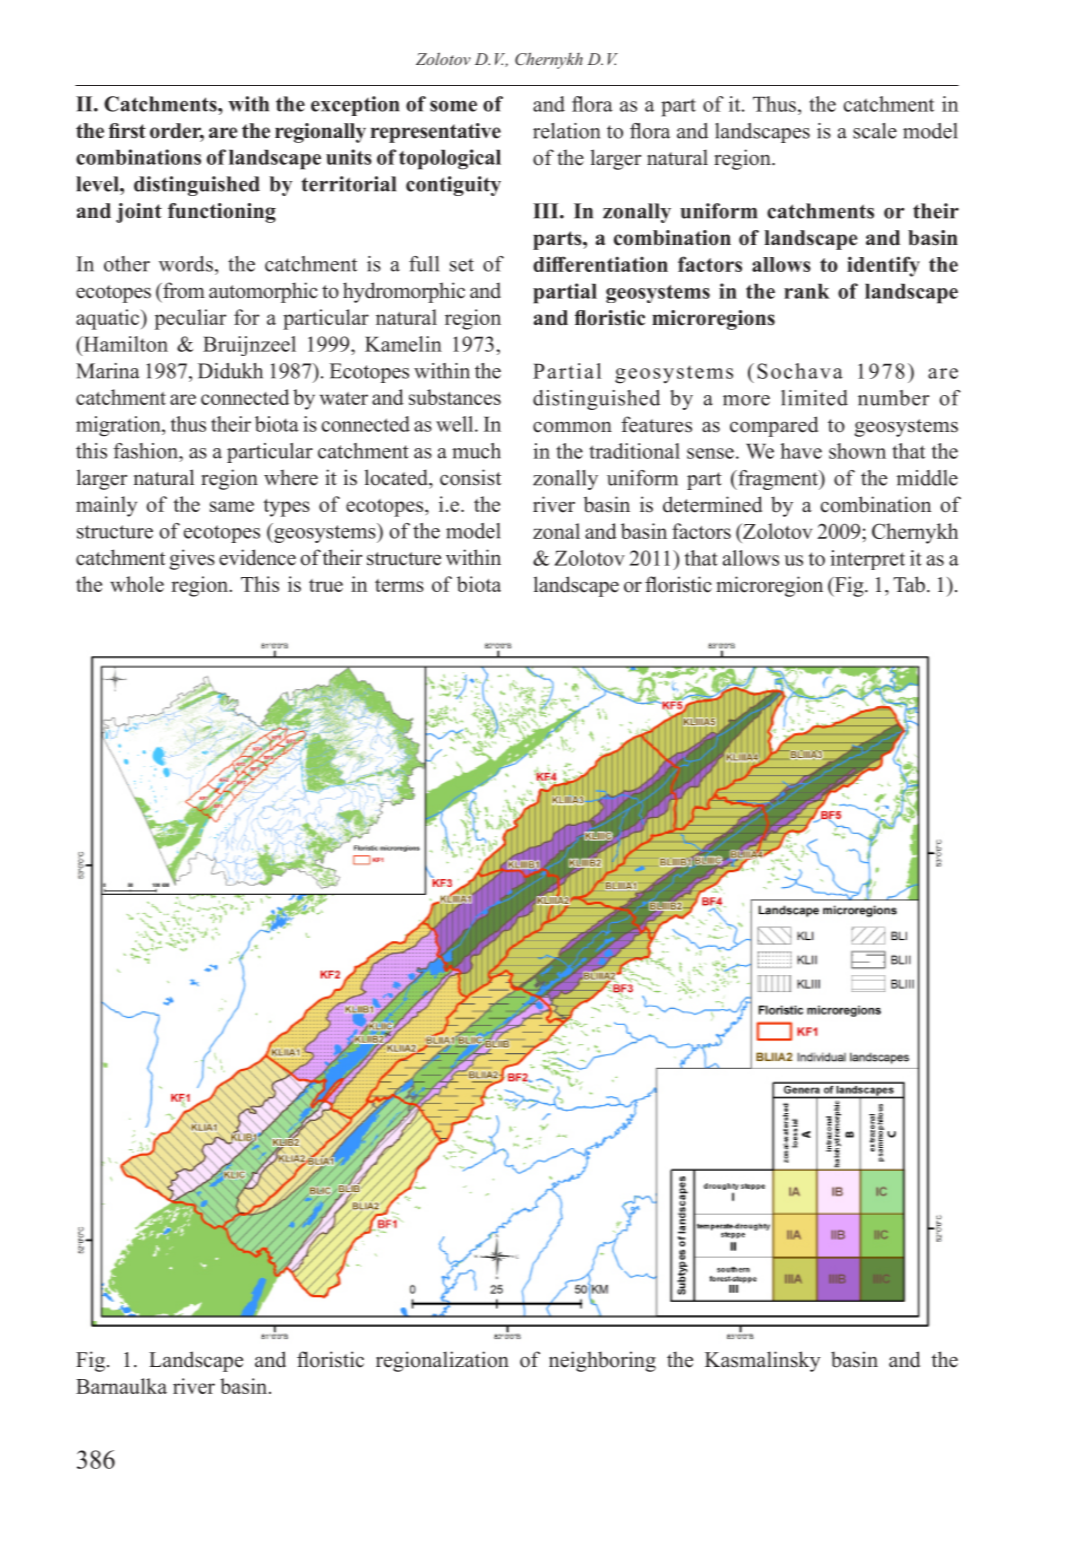  What do you see at coordinates (712, 504) in the image?
I see `determined` at bounding box center [712, 504].
